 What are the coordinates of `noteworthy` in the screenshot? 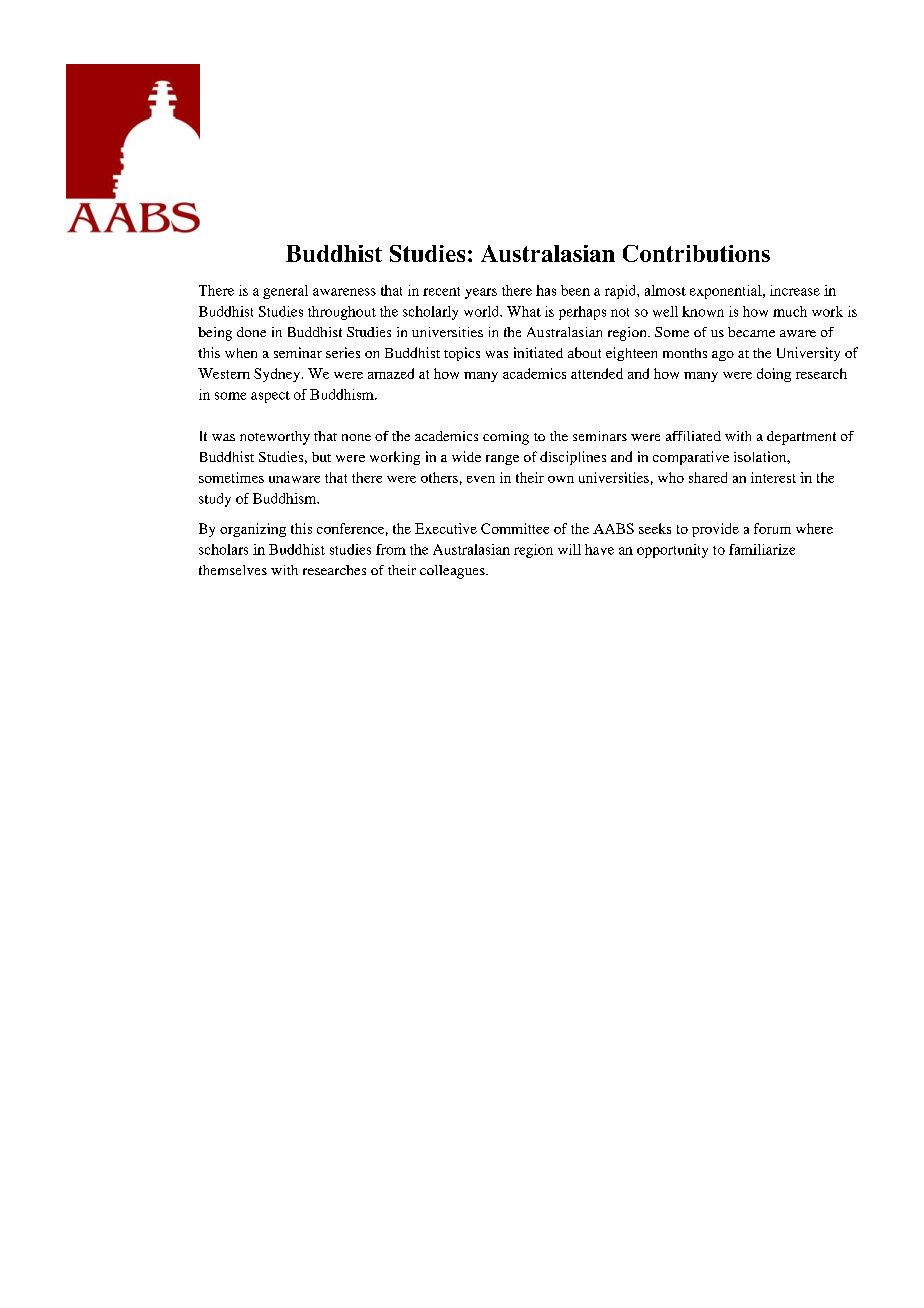 It's located at (275, 438).
